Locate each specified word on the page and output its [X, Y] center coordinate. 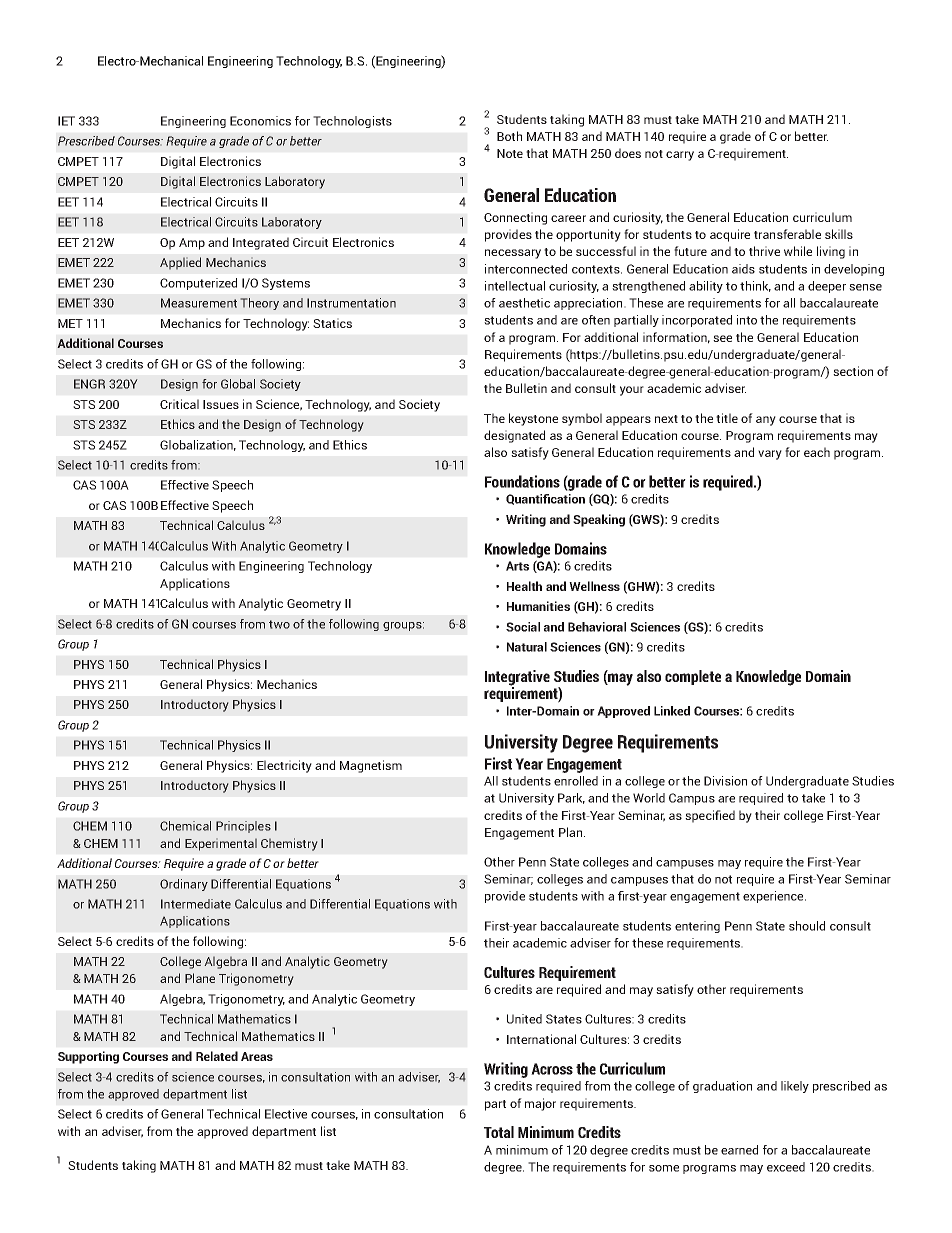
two [279, 624]
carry [680, 156]
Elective [286, 1114]
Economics [260, 121]
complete [693, 677]
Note [510, 153]
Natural [527, 647]
